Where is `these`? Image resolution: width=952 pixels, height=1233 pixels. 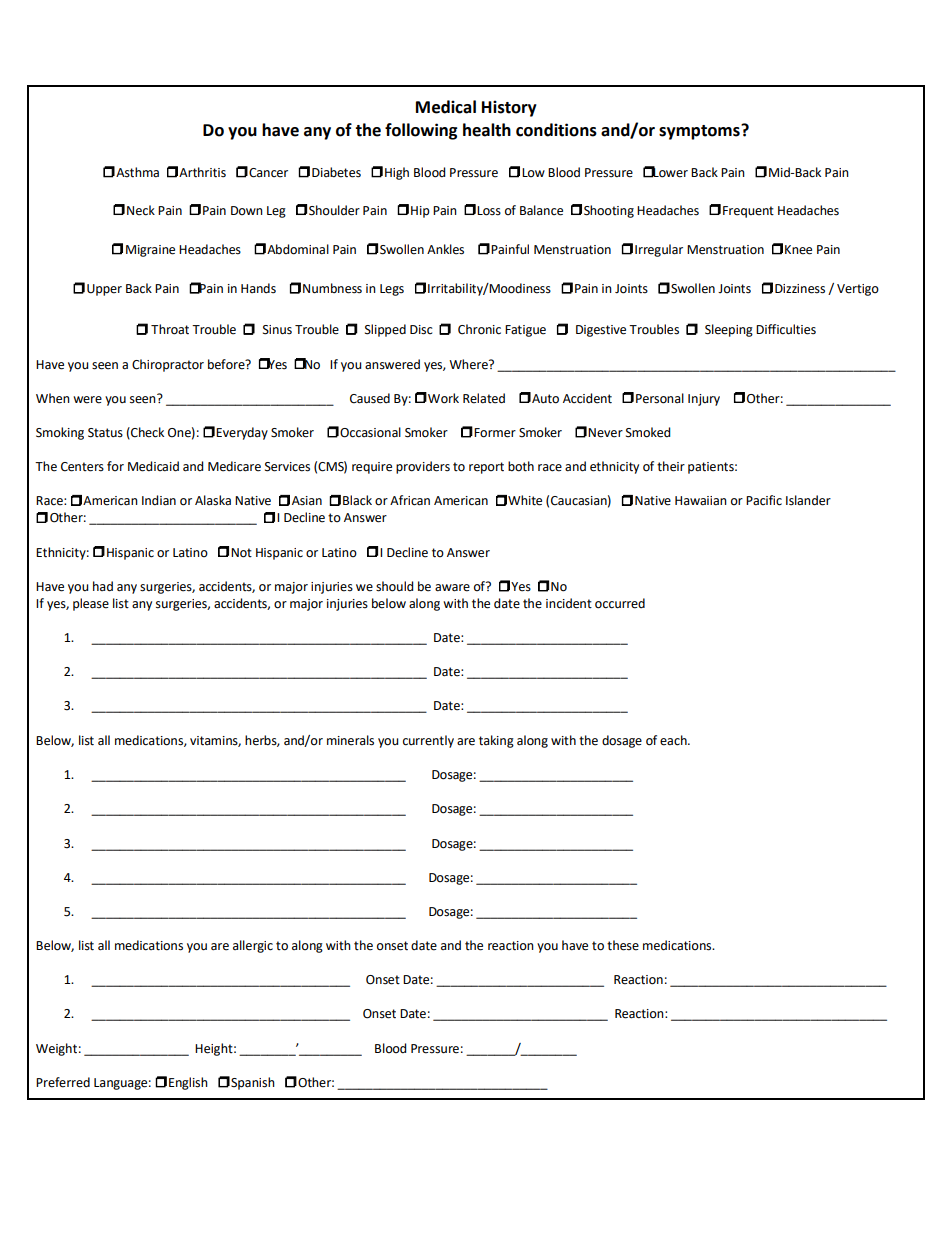
these is located at coordinates (623, 945).
